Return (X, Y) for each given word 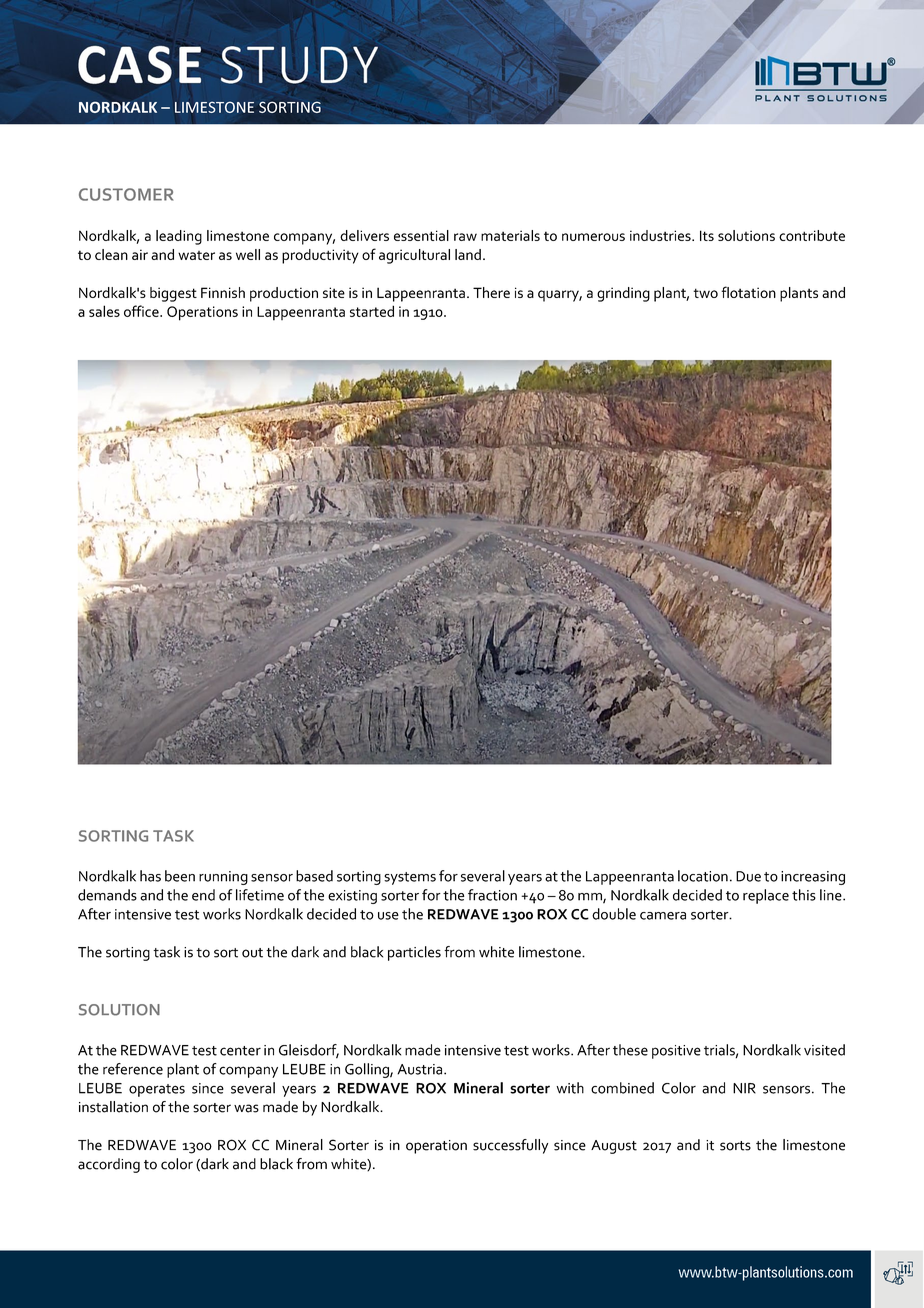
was (246, 1108)
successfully (510, 1146)
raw (465, 237)
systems (410, 878)
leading (179, 237)
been (180, 876)
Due (748, 876)
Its (707, 235)
